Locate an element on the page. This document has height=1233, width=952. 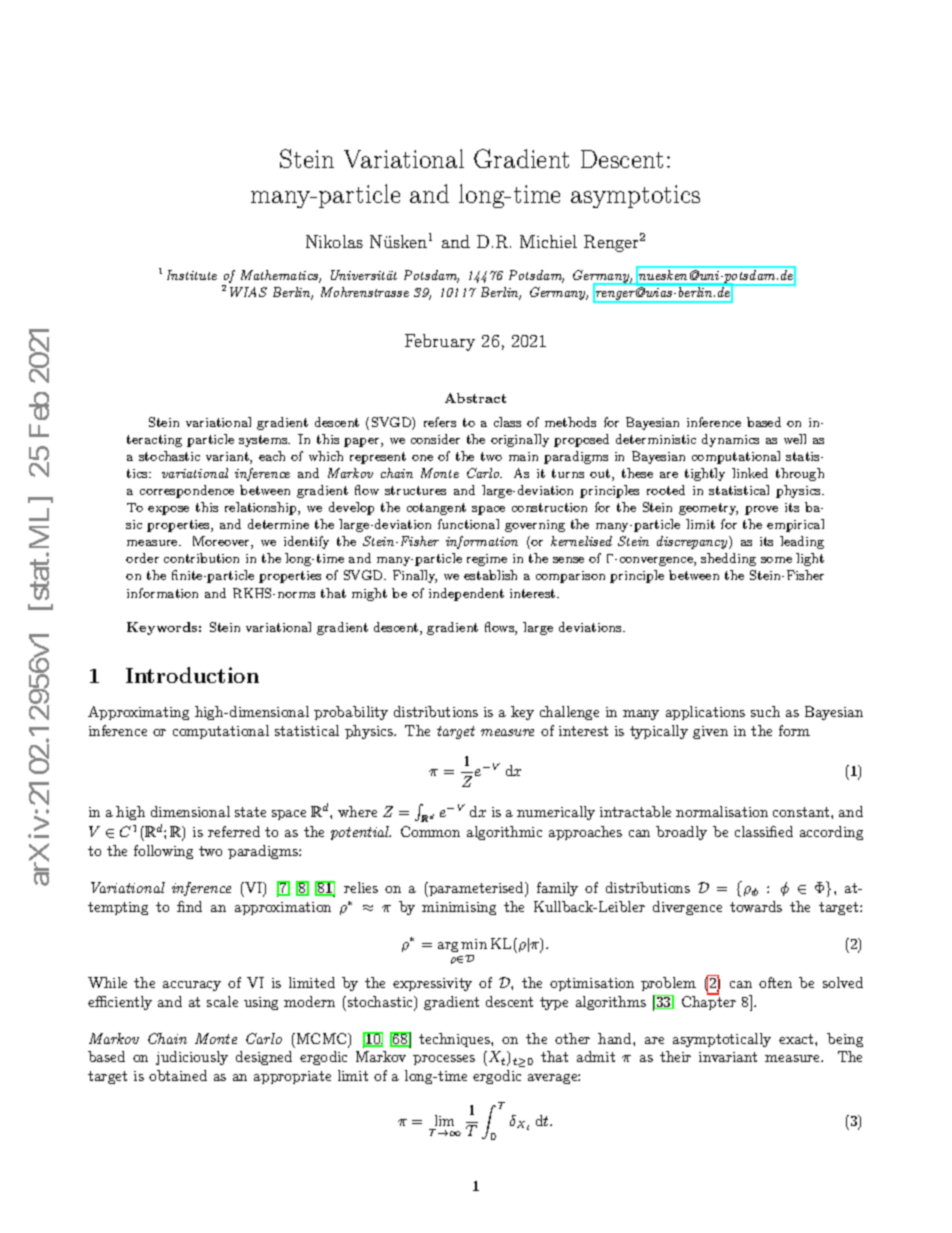
correspondence is located at coordinates (187, 491).
